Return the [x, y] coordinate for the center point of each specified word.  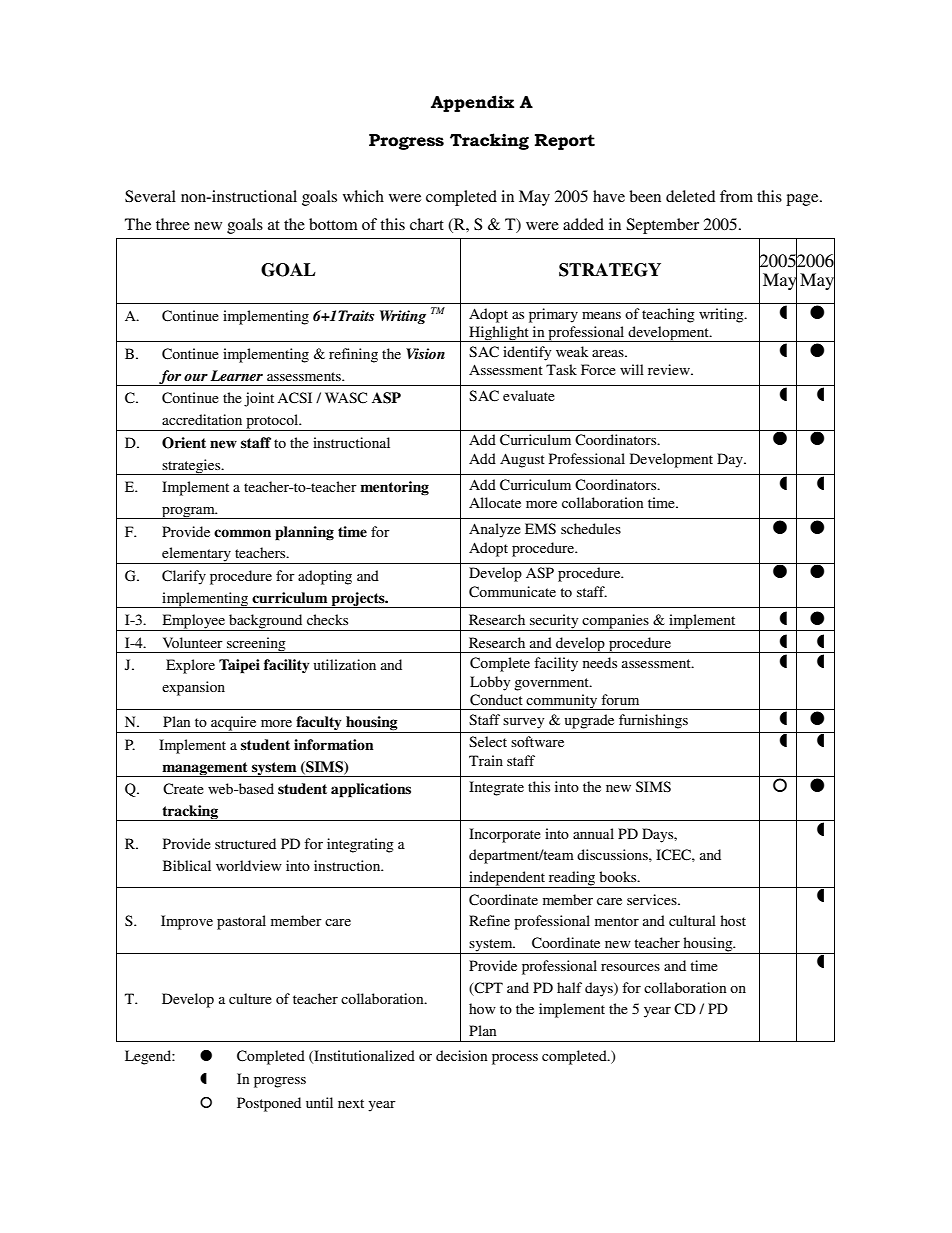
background [266, 622]
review [670, 369]
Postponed [269, 1104]
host [733, 920]
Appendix [472, 103]
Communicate [512, 592]
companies [616, 622]
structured [245, 843]
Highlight [499, 334]
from [736, 196]
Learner [237, 375]
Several [150, 196]
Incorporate [505, 835]
